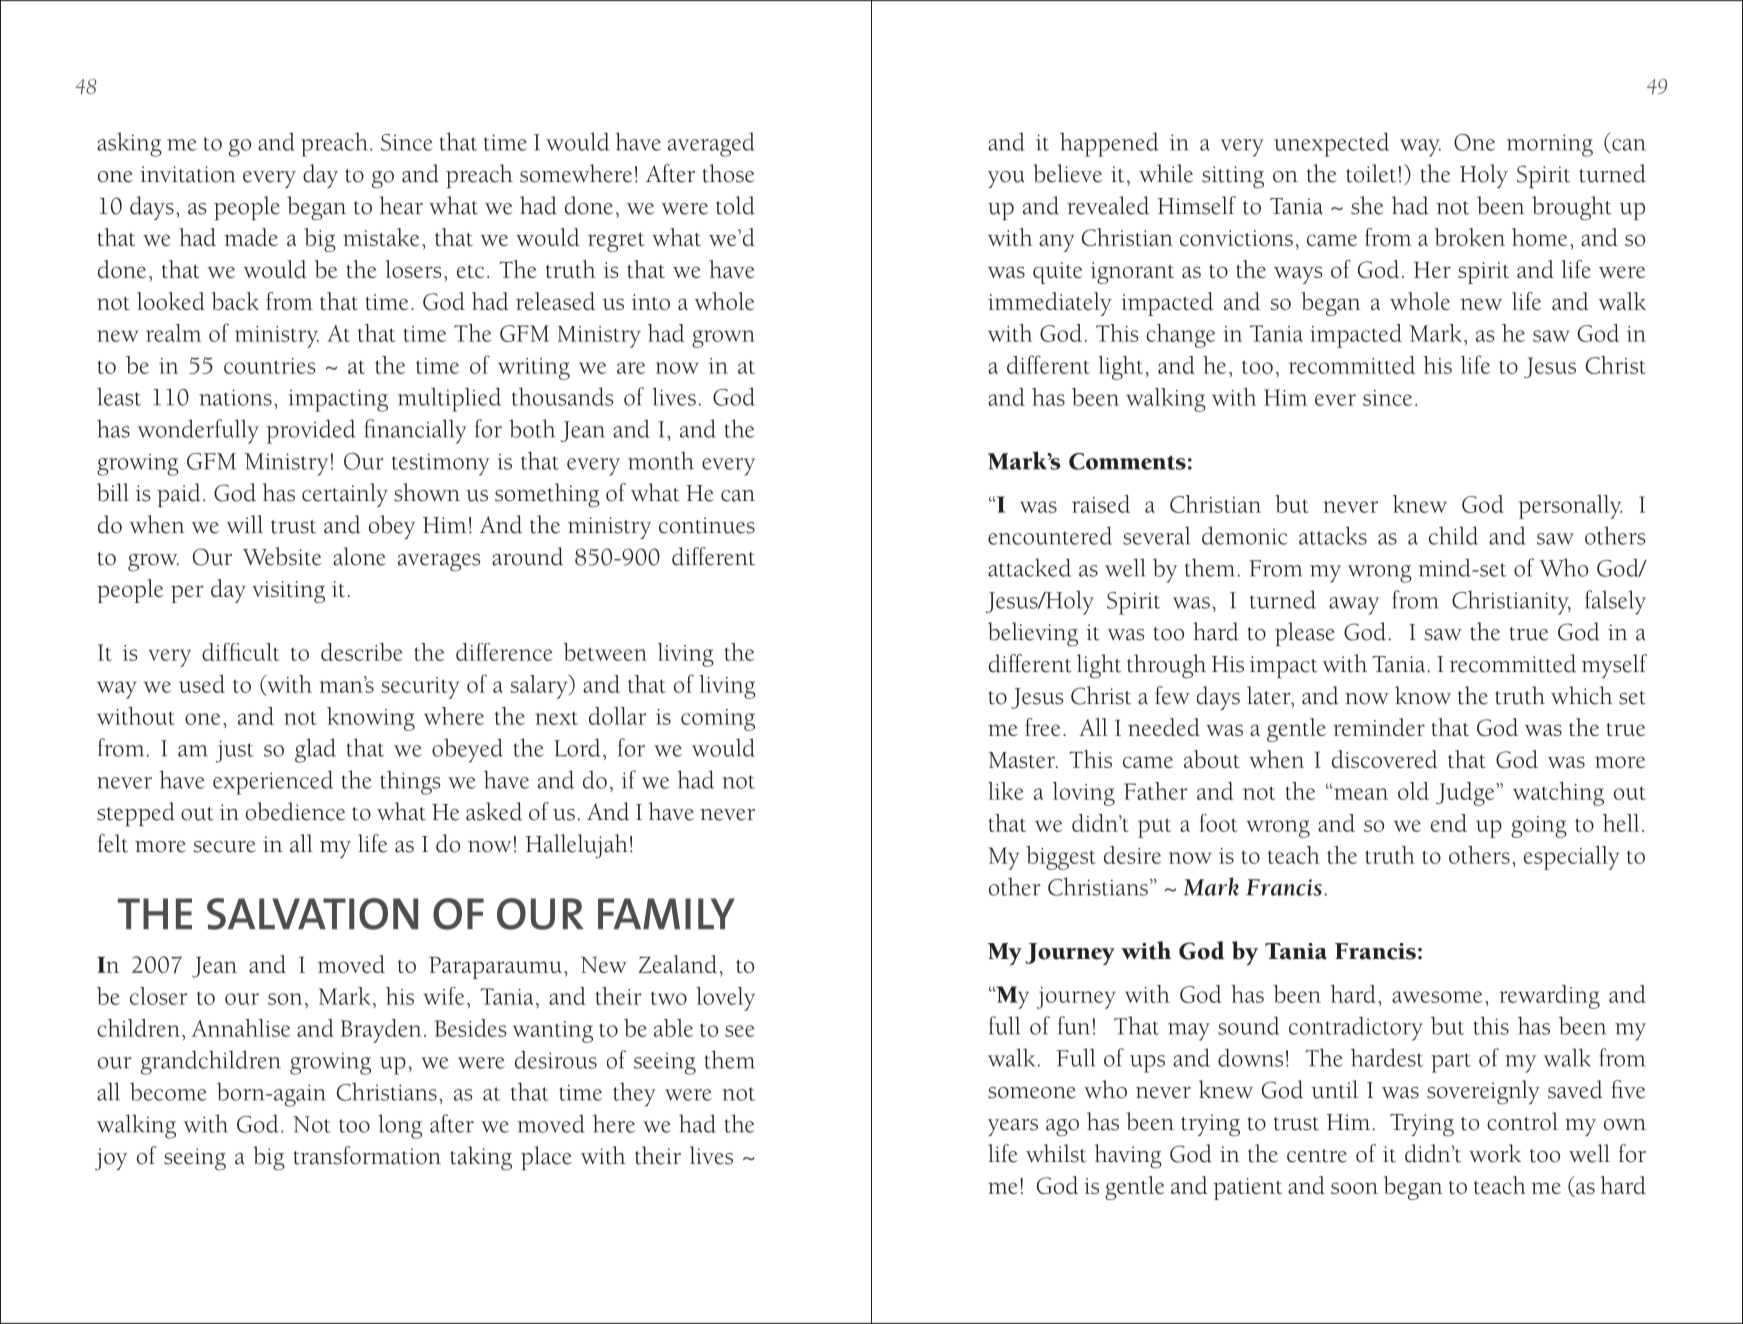  Describe the element at coordinates (661, 460) in the document. I see `month` at that location.
